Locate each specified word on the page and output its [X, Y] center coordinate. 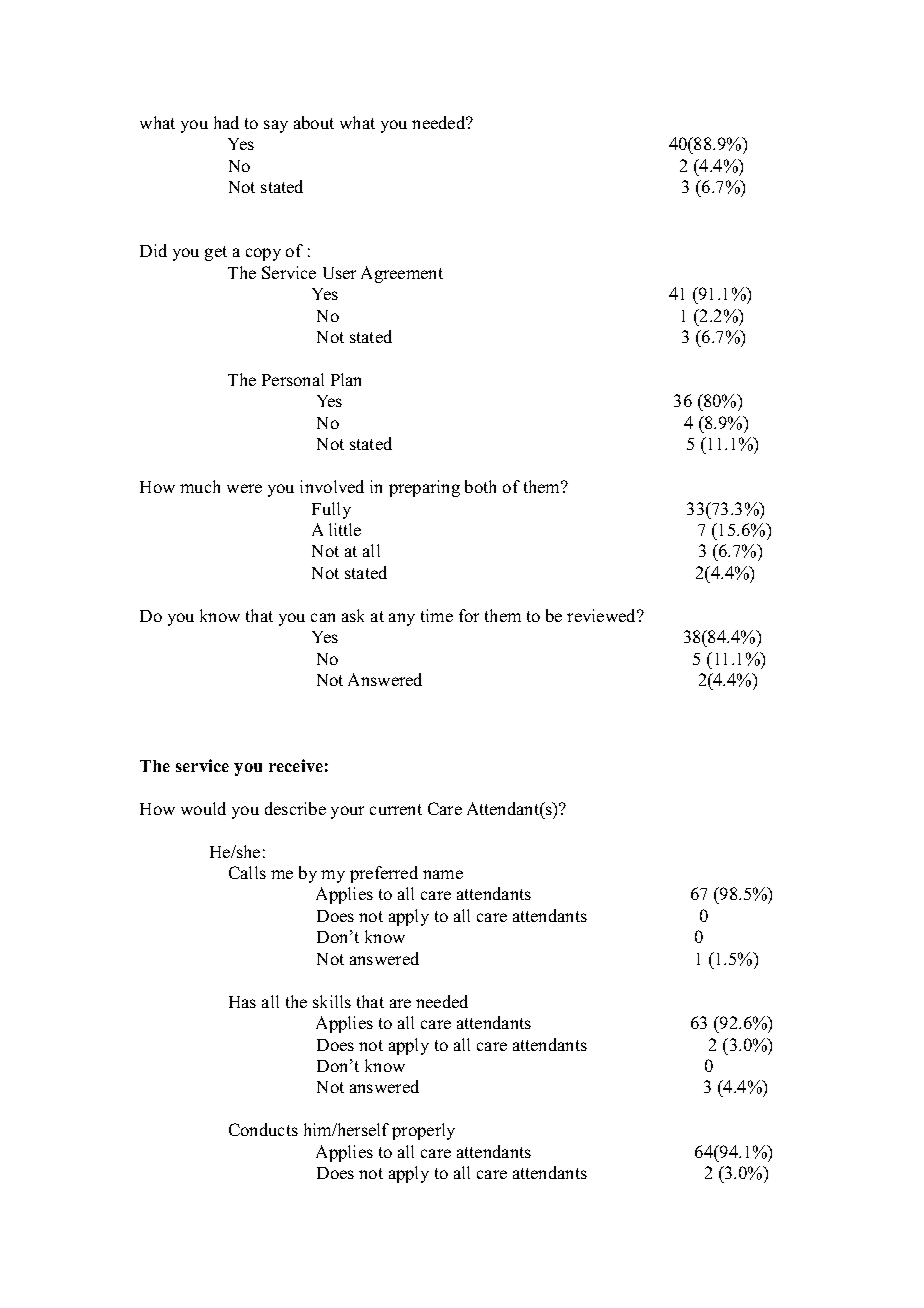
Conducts [263, 1129]
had [226, 122]
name [443, 874]
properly [423, 1131]
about [314, 122]
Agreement [402, 274]
